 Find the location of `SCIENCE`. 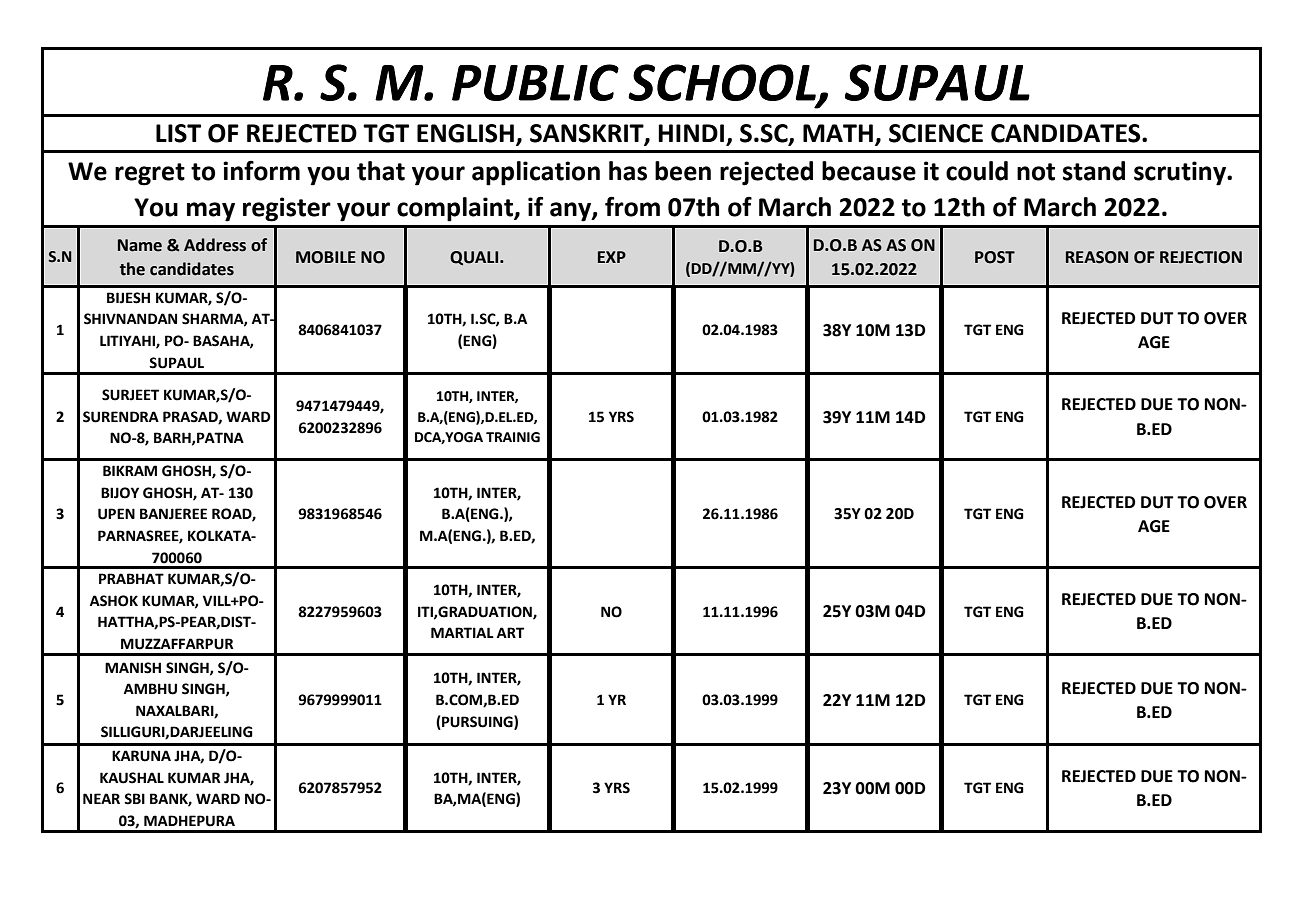

SCIENCE is located at coordinates (936, 133).
